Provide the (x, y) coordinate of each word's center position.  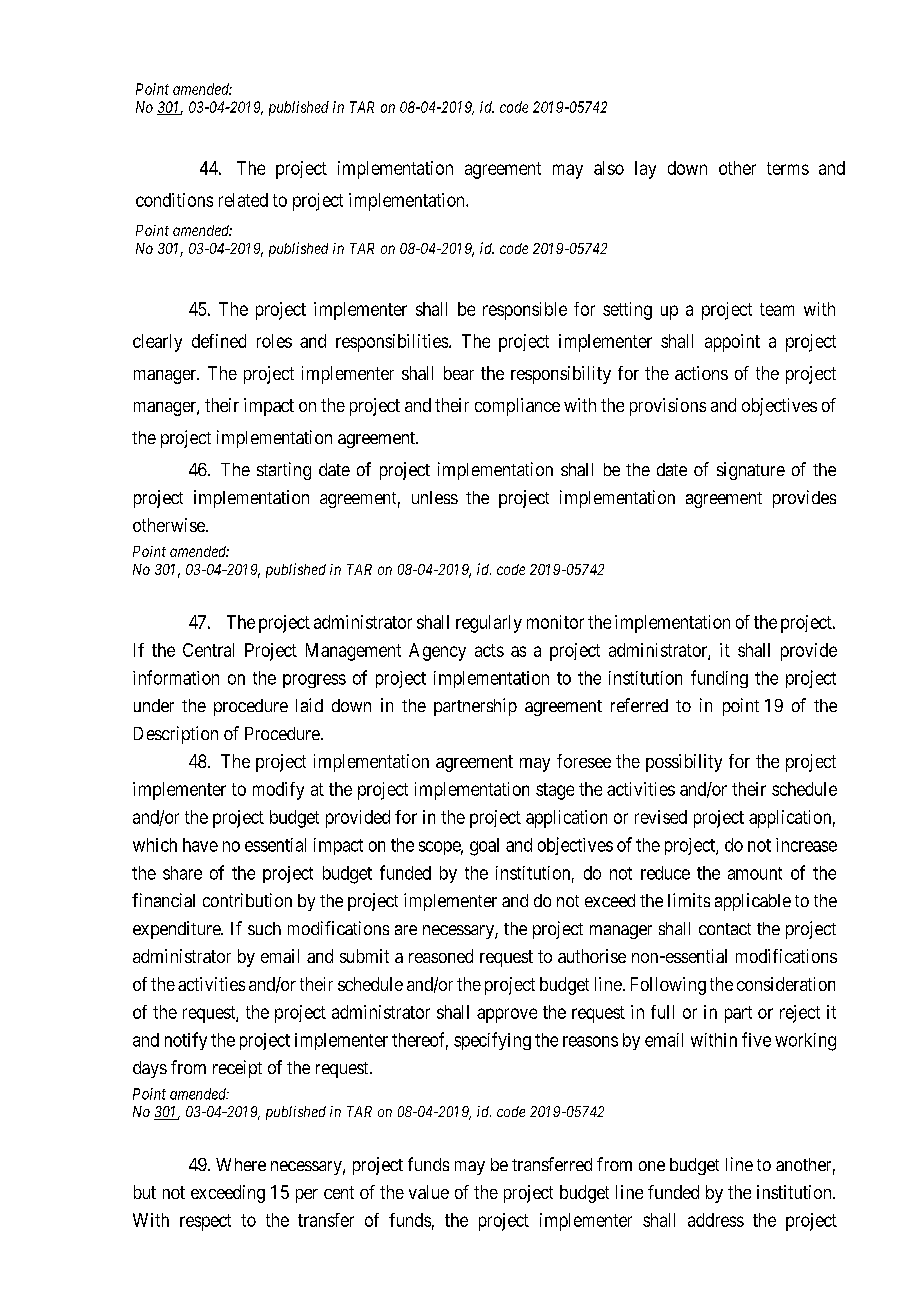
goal (484, 847)
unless (435, 497)
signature (751, 471)
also (609, 168)
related (243, 200)
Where (241, 1164)
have (200, 845)
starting (284, 471)
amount (755, 873)
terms (788, 168)
